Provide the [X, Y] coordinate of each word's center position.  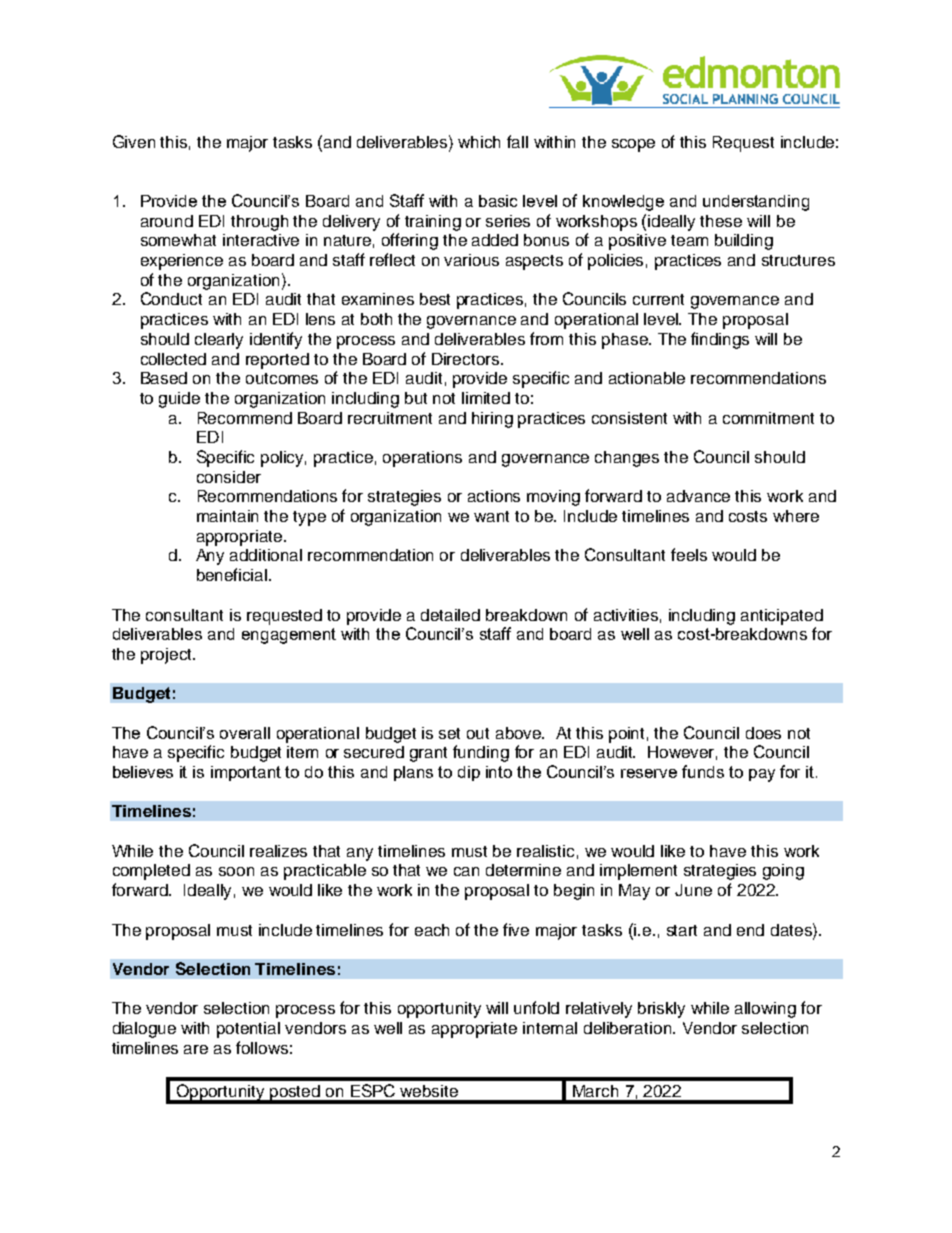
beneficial [233, 574]
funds [703, 771]
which [479, 142]
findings [720, 340]
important [246, 773]
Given [134, 141]
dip [469, 773]
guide [179, 400]
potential [248, 1030]
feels [689, 554]
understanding [756, 203]
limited [486, 398]
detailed [450, 615]
